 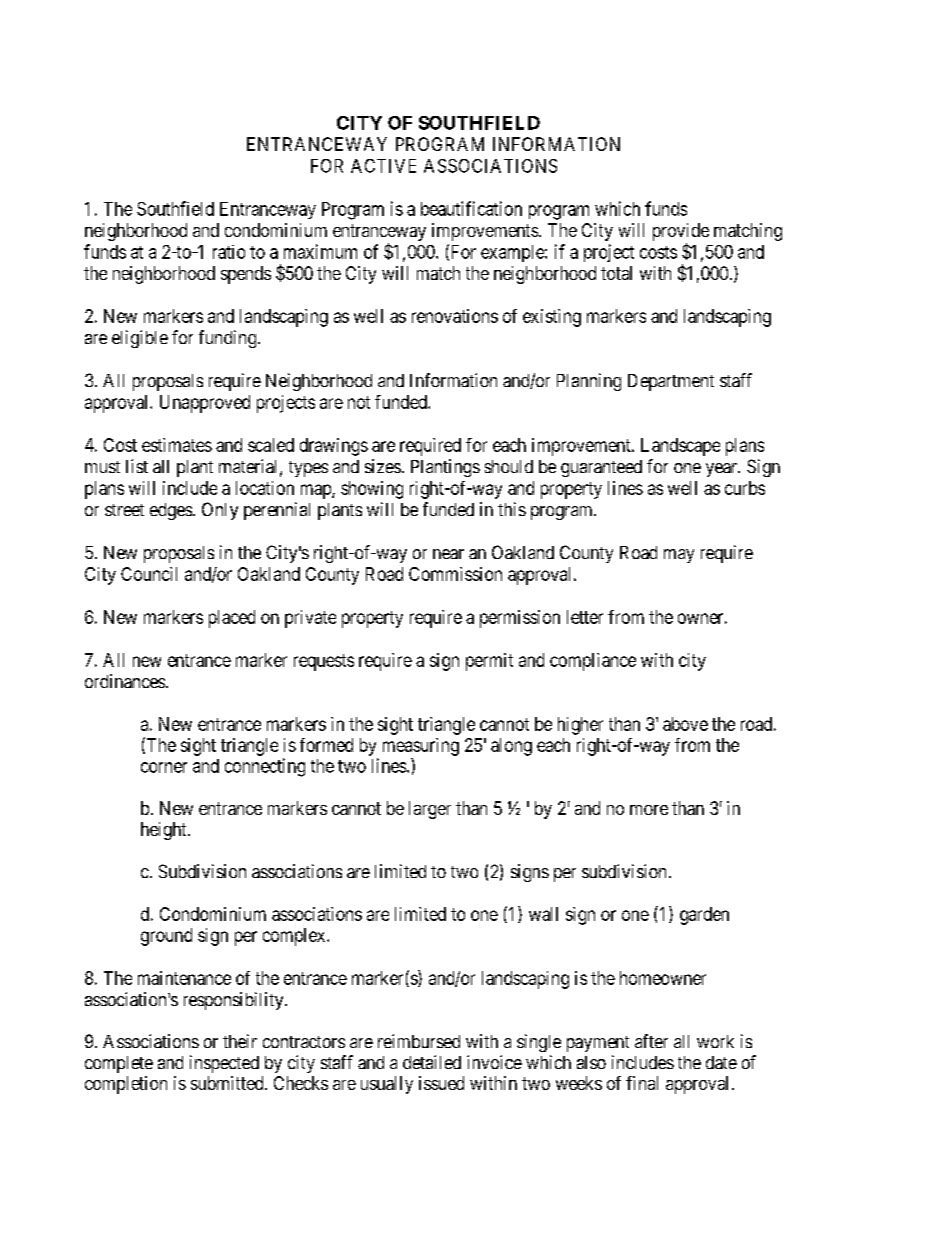 What do you see at coordinates (421, 747) in the document?
I see `measuring` at bounding box center [421, 747].
